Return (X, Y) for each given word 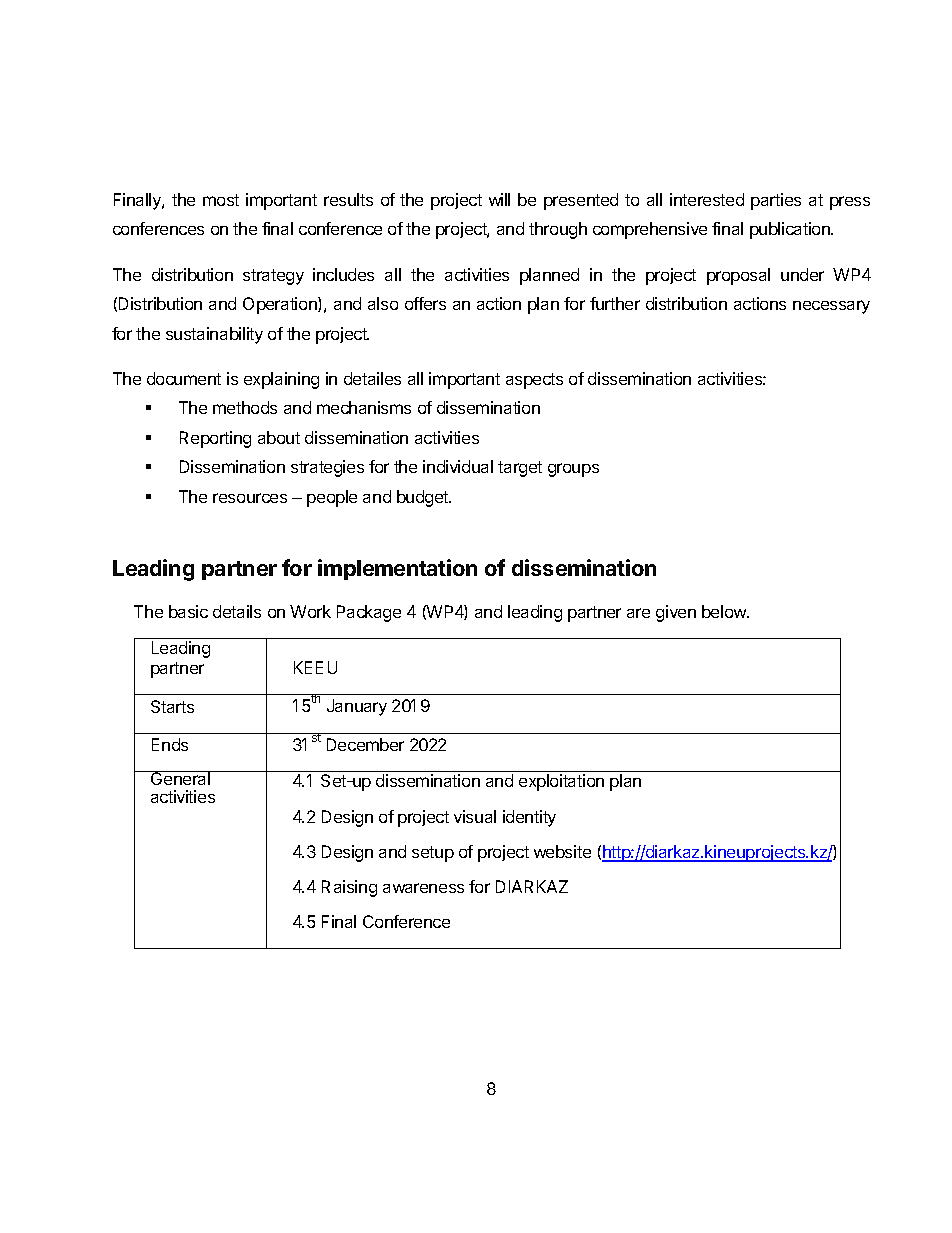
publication (791, 230)
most (221, 200)
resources (250, 498)
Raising (349, 888)
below (725, 611)
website (562, 851)
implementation (397, 569)
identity (529, 818)
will (499, 199)
